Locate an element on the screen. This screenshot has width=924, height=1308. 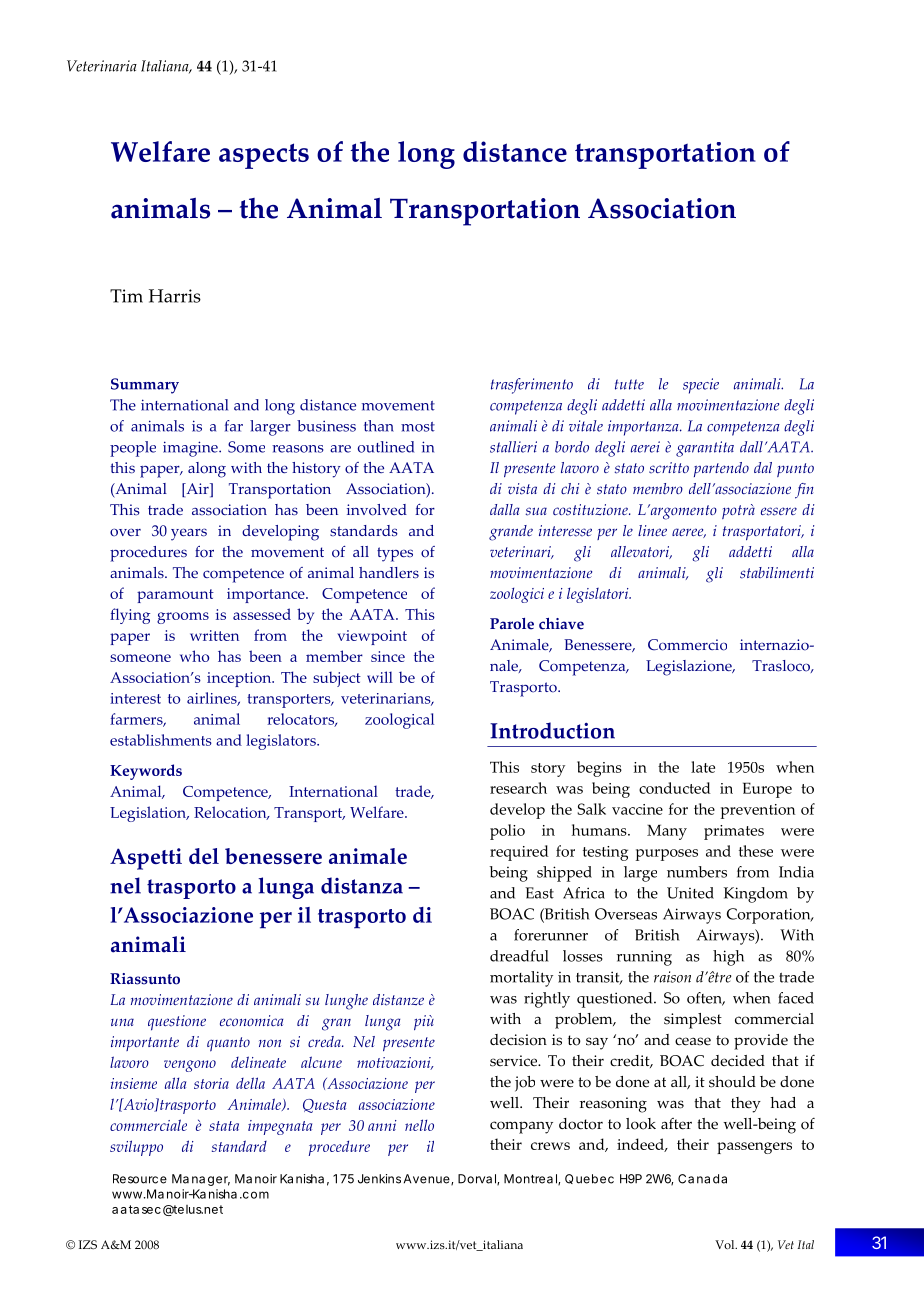
polio is located at coordinates (507, 832).
